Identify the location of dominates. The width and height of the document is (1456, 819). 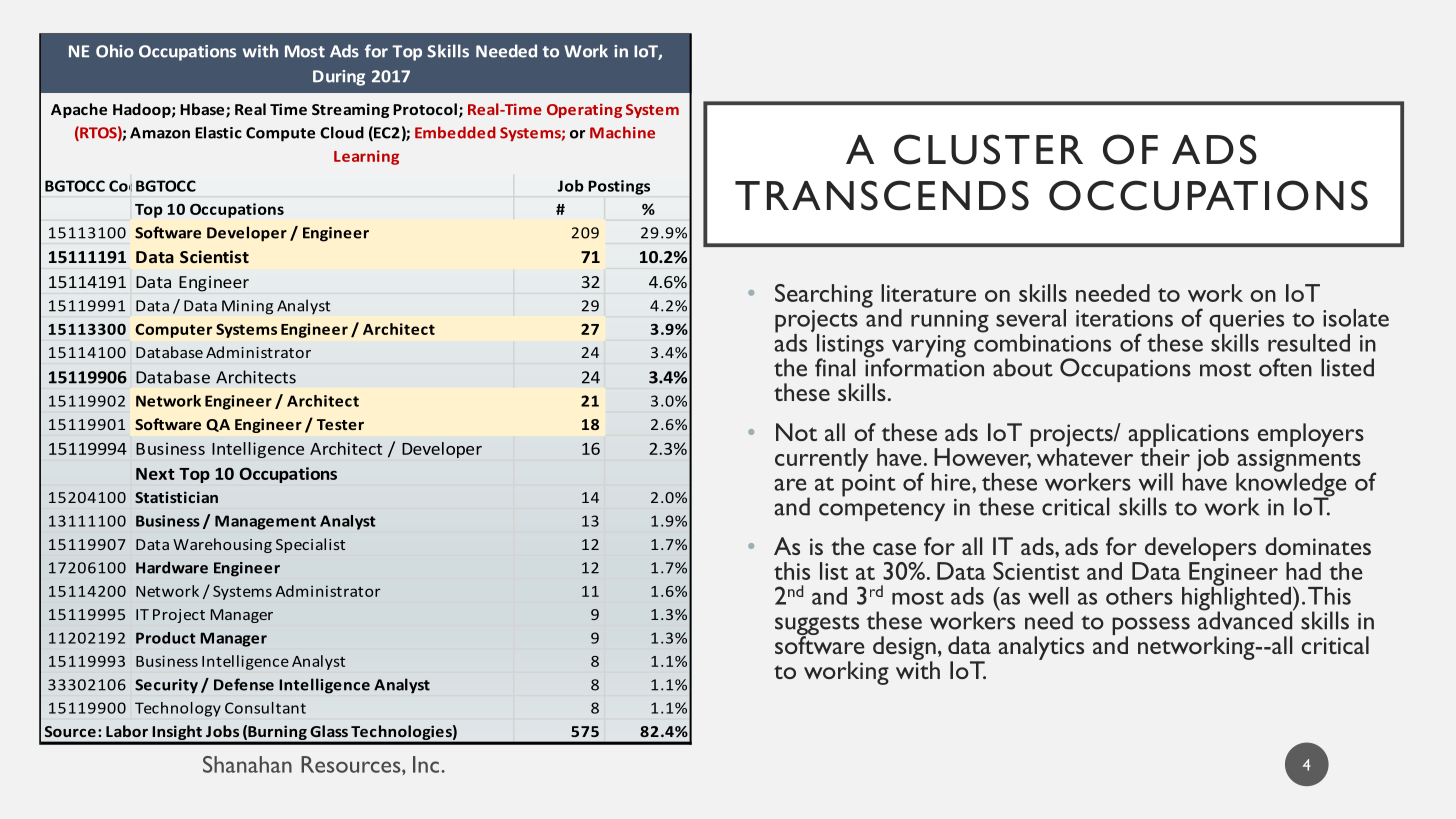
(1318, 546).
